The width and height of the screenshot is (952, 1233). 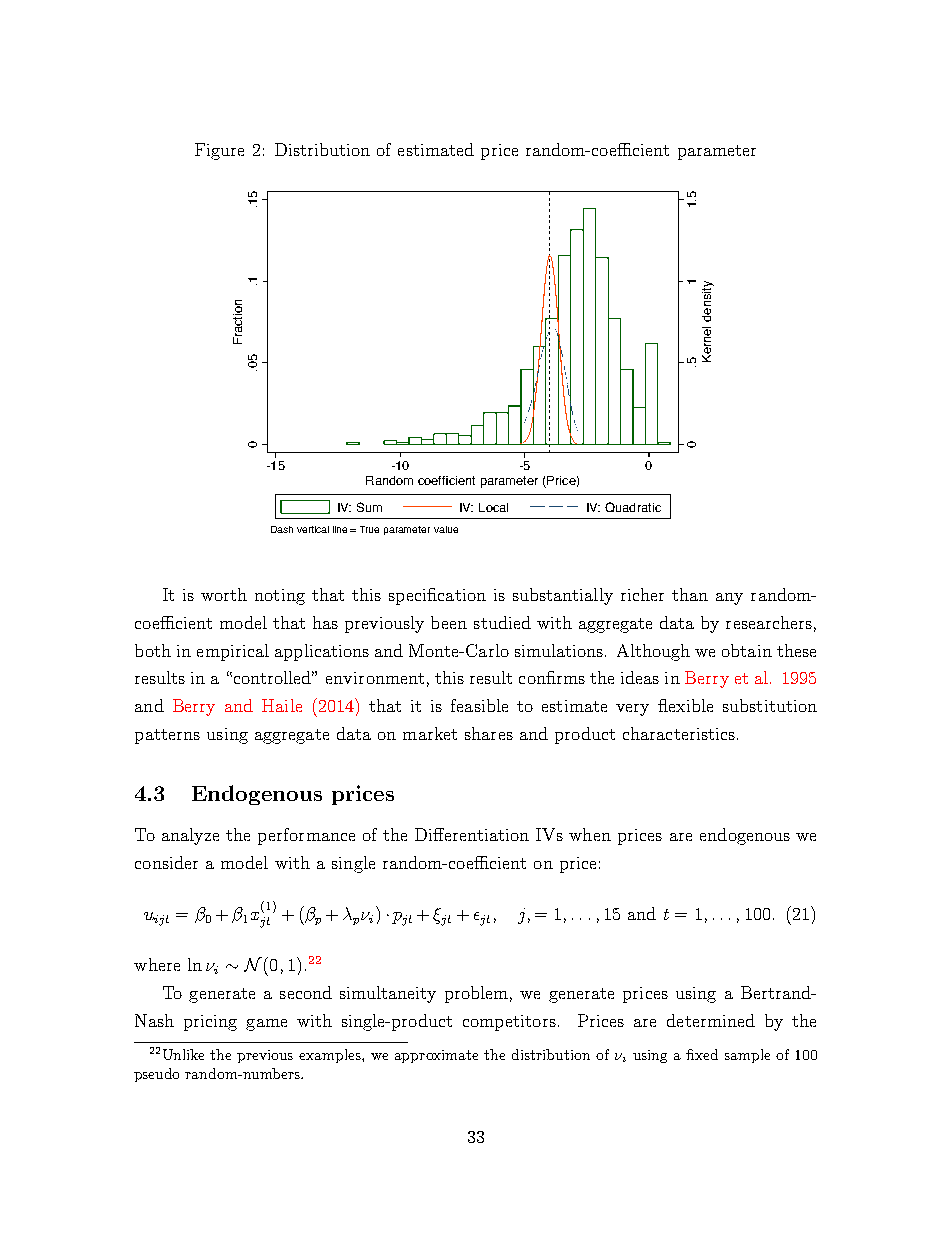 I want to click on game, so click(x=266, y=1025).
